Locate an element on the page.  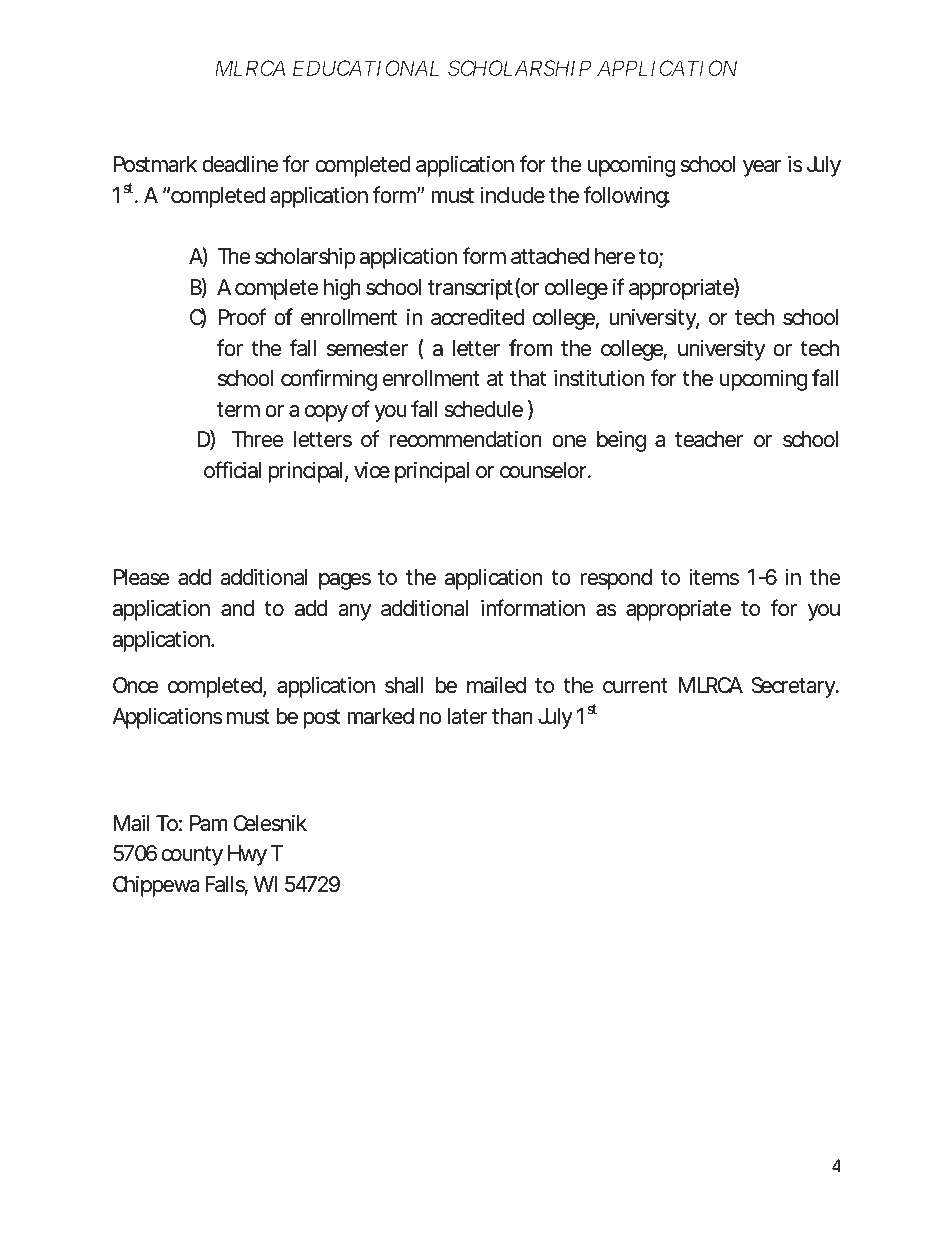
official is located at coordinates (232, 470).
